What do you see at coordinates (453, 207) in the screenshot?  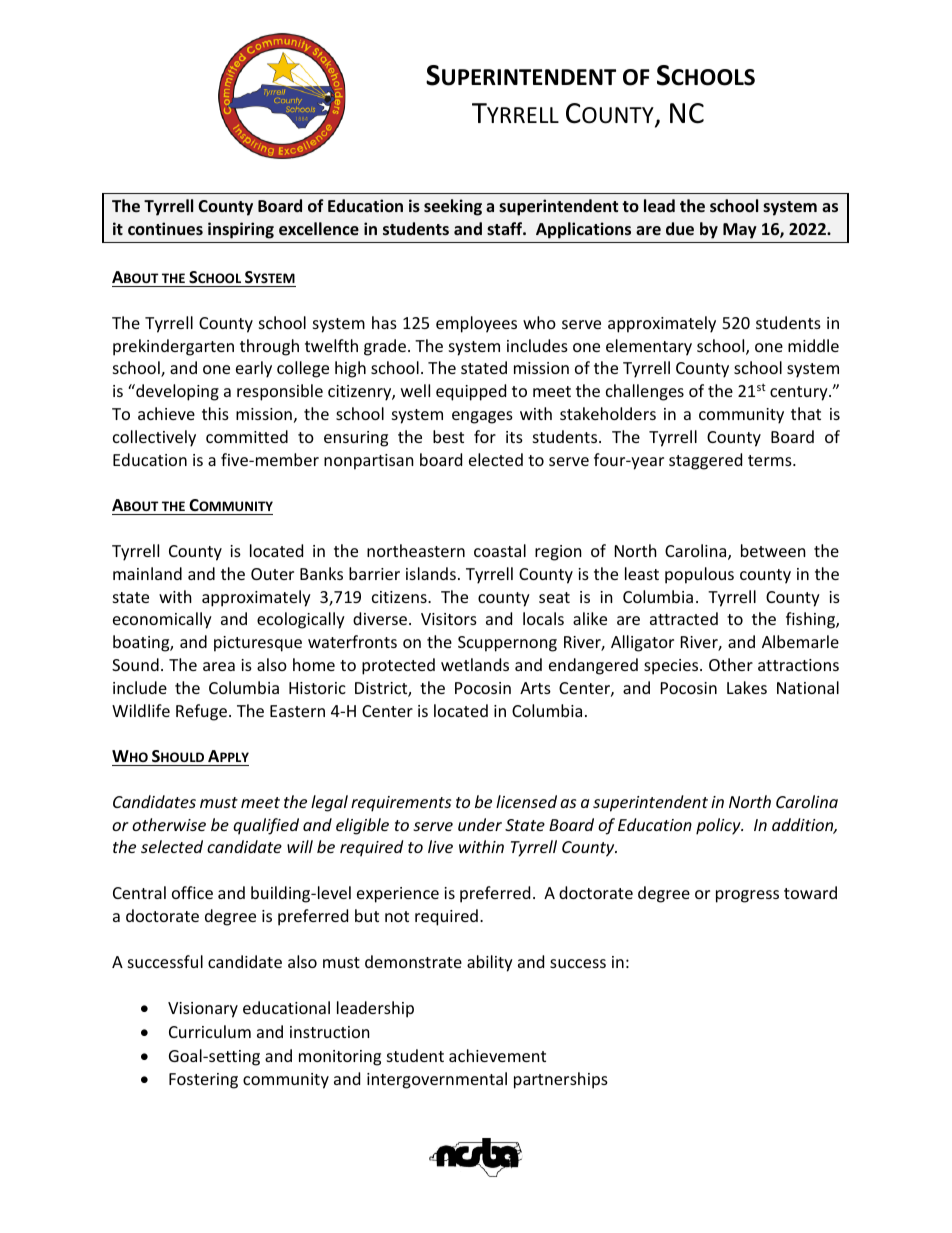 I see `seeking` at bounding box center [453, 207].
